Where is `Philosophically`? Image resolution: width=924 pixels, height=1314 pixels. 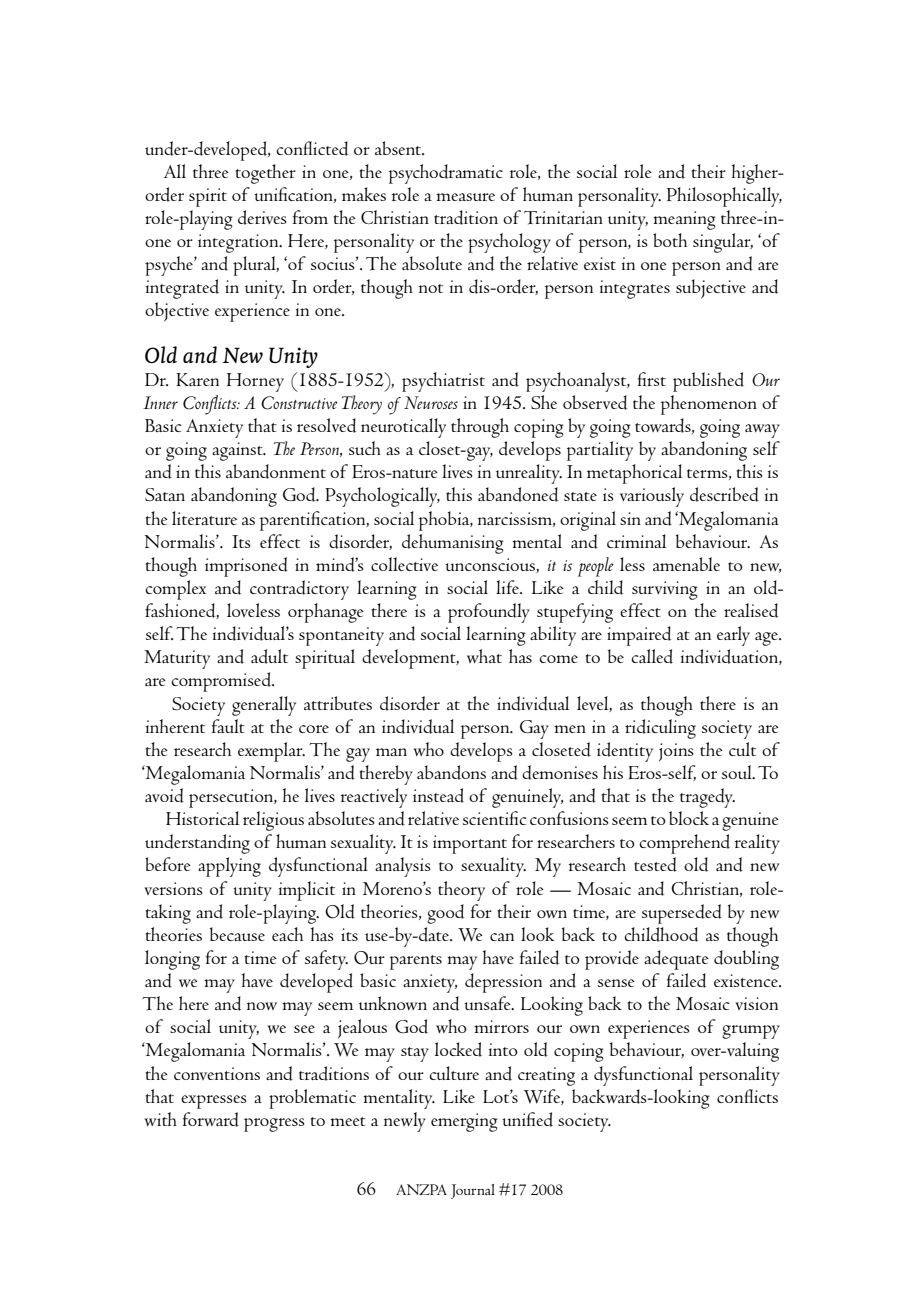
Philosophically is located at coordinates (724, 197).
